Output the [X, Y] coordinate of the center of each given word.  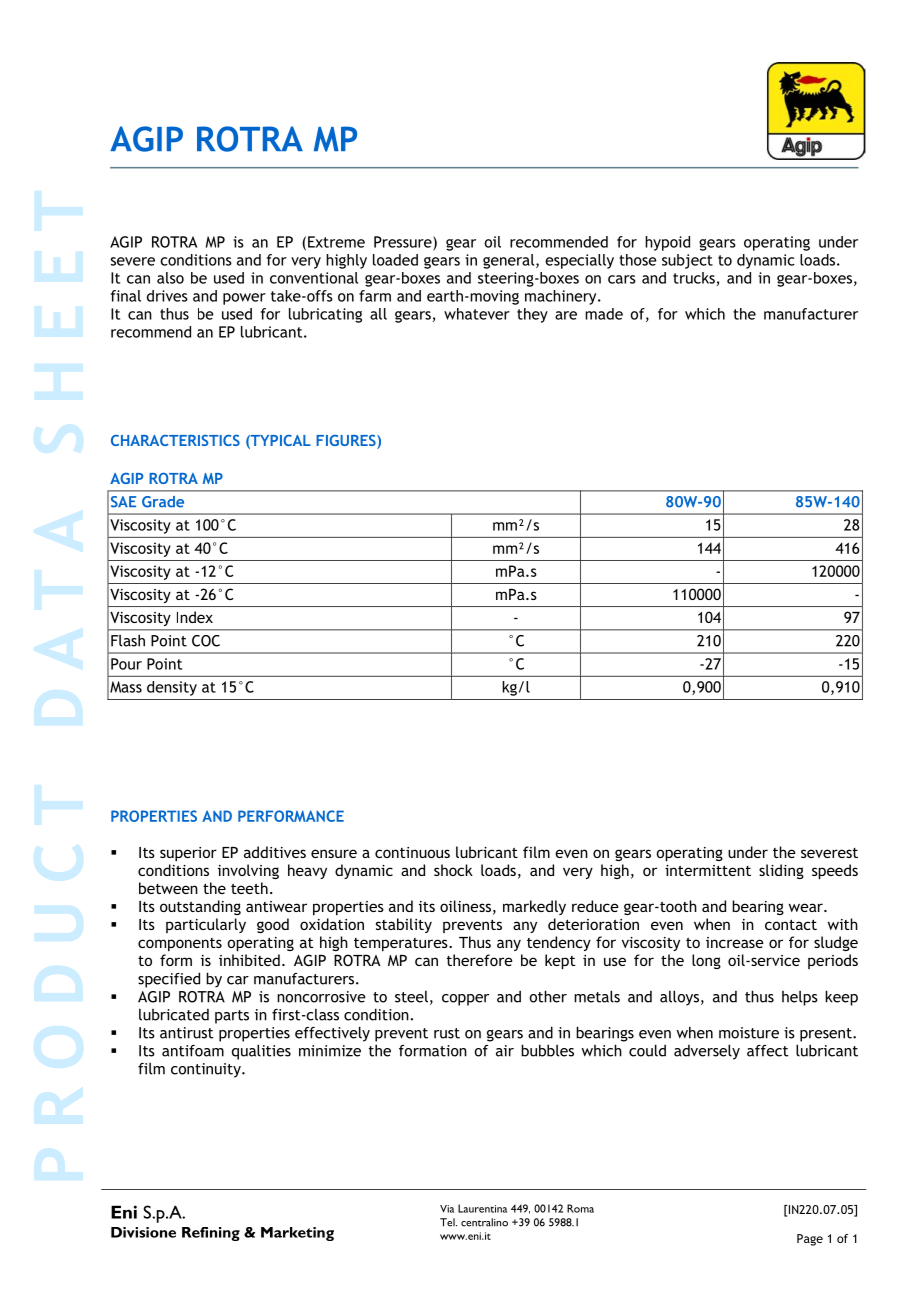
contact [791, 924]
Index [195, 617]
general [510, 261]
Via [447, 1209]
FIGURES [347, 442]
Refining [211, 1234]
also [170, 278]
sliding [781, 871]
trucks [694, 278]
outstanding [200, 907]
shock [453, 870]
